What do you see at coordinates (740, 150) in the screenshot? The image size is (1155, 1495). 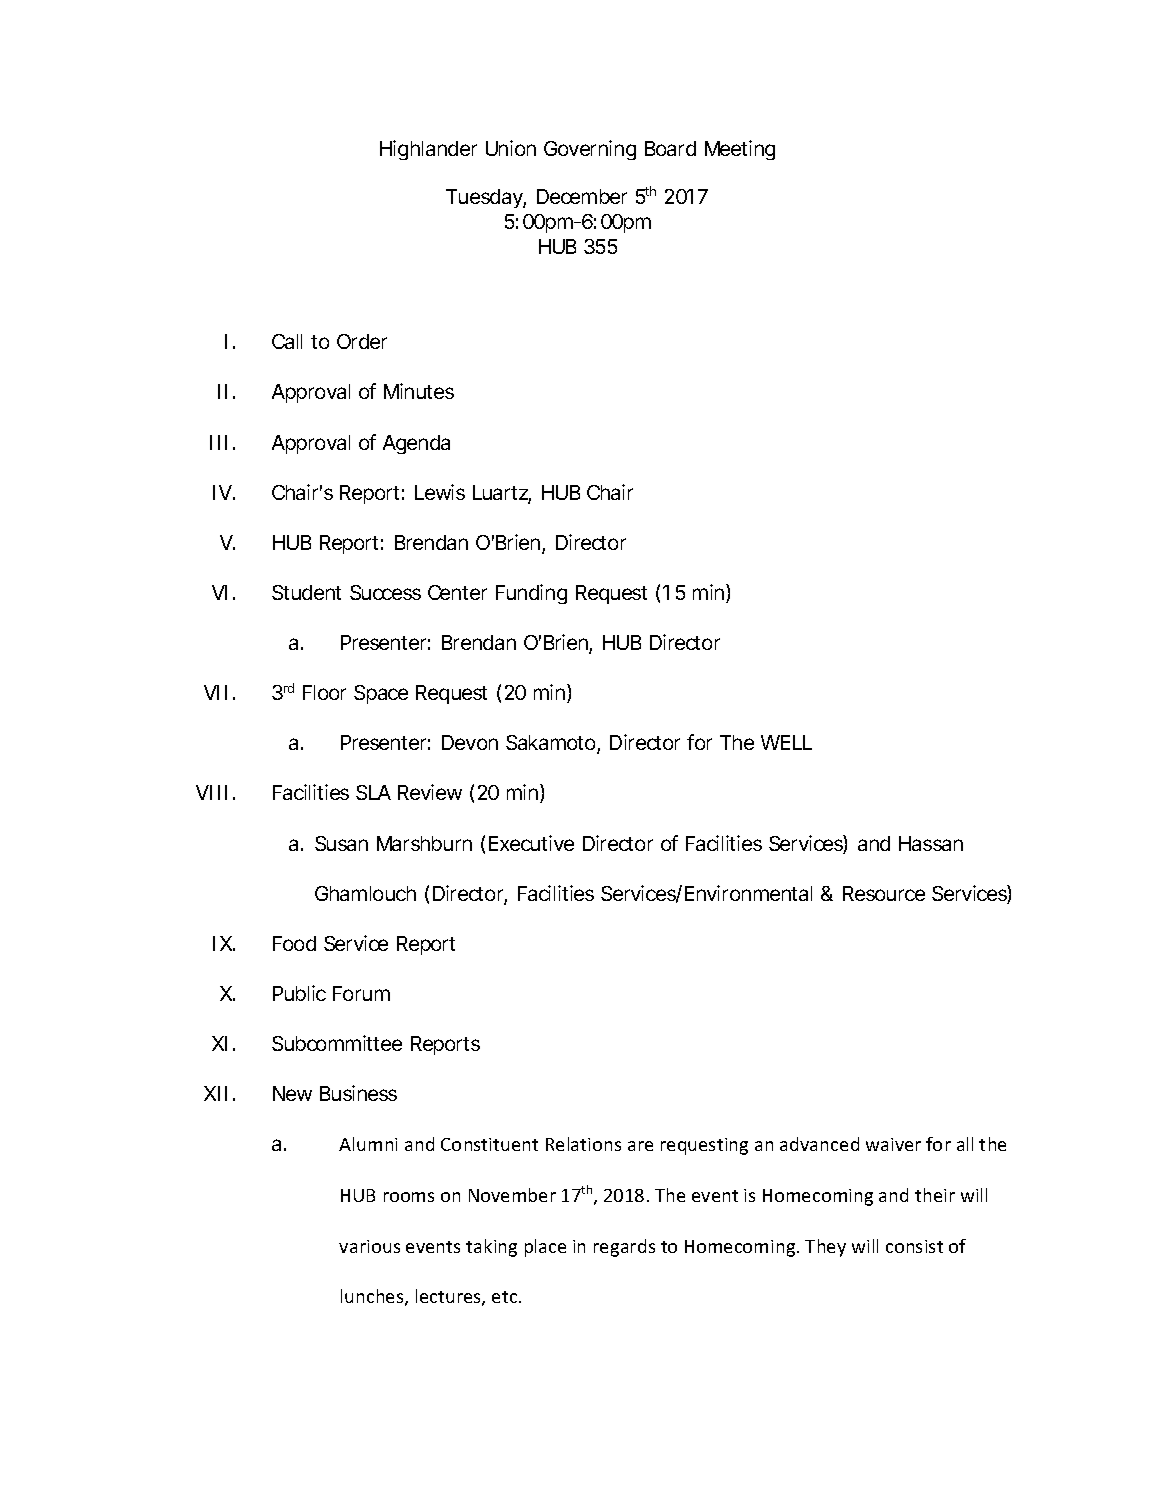 I see `Meeting` at bounding box center [740, 150].
